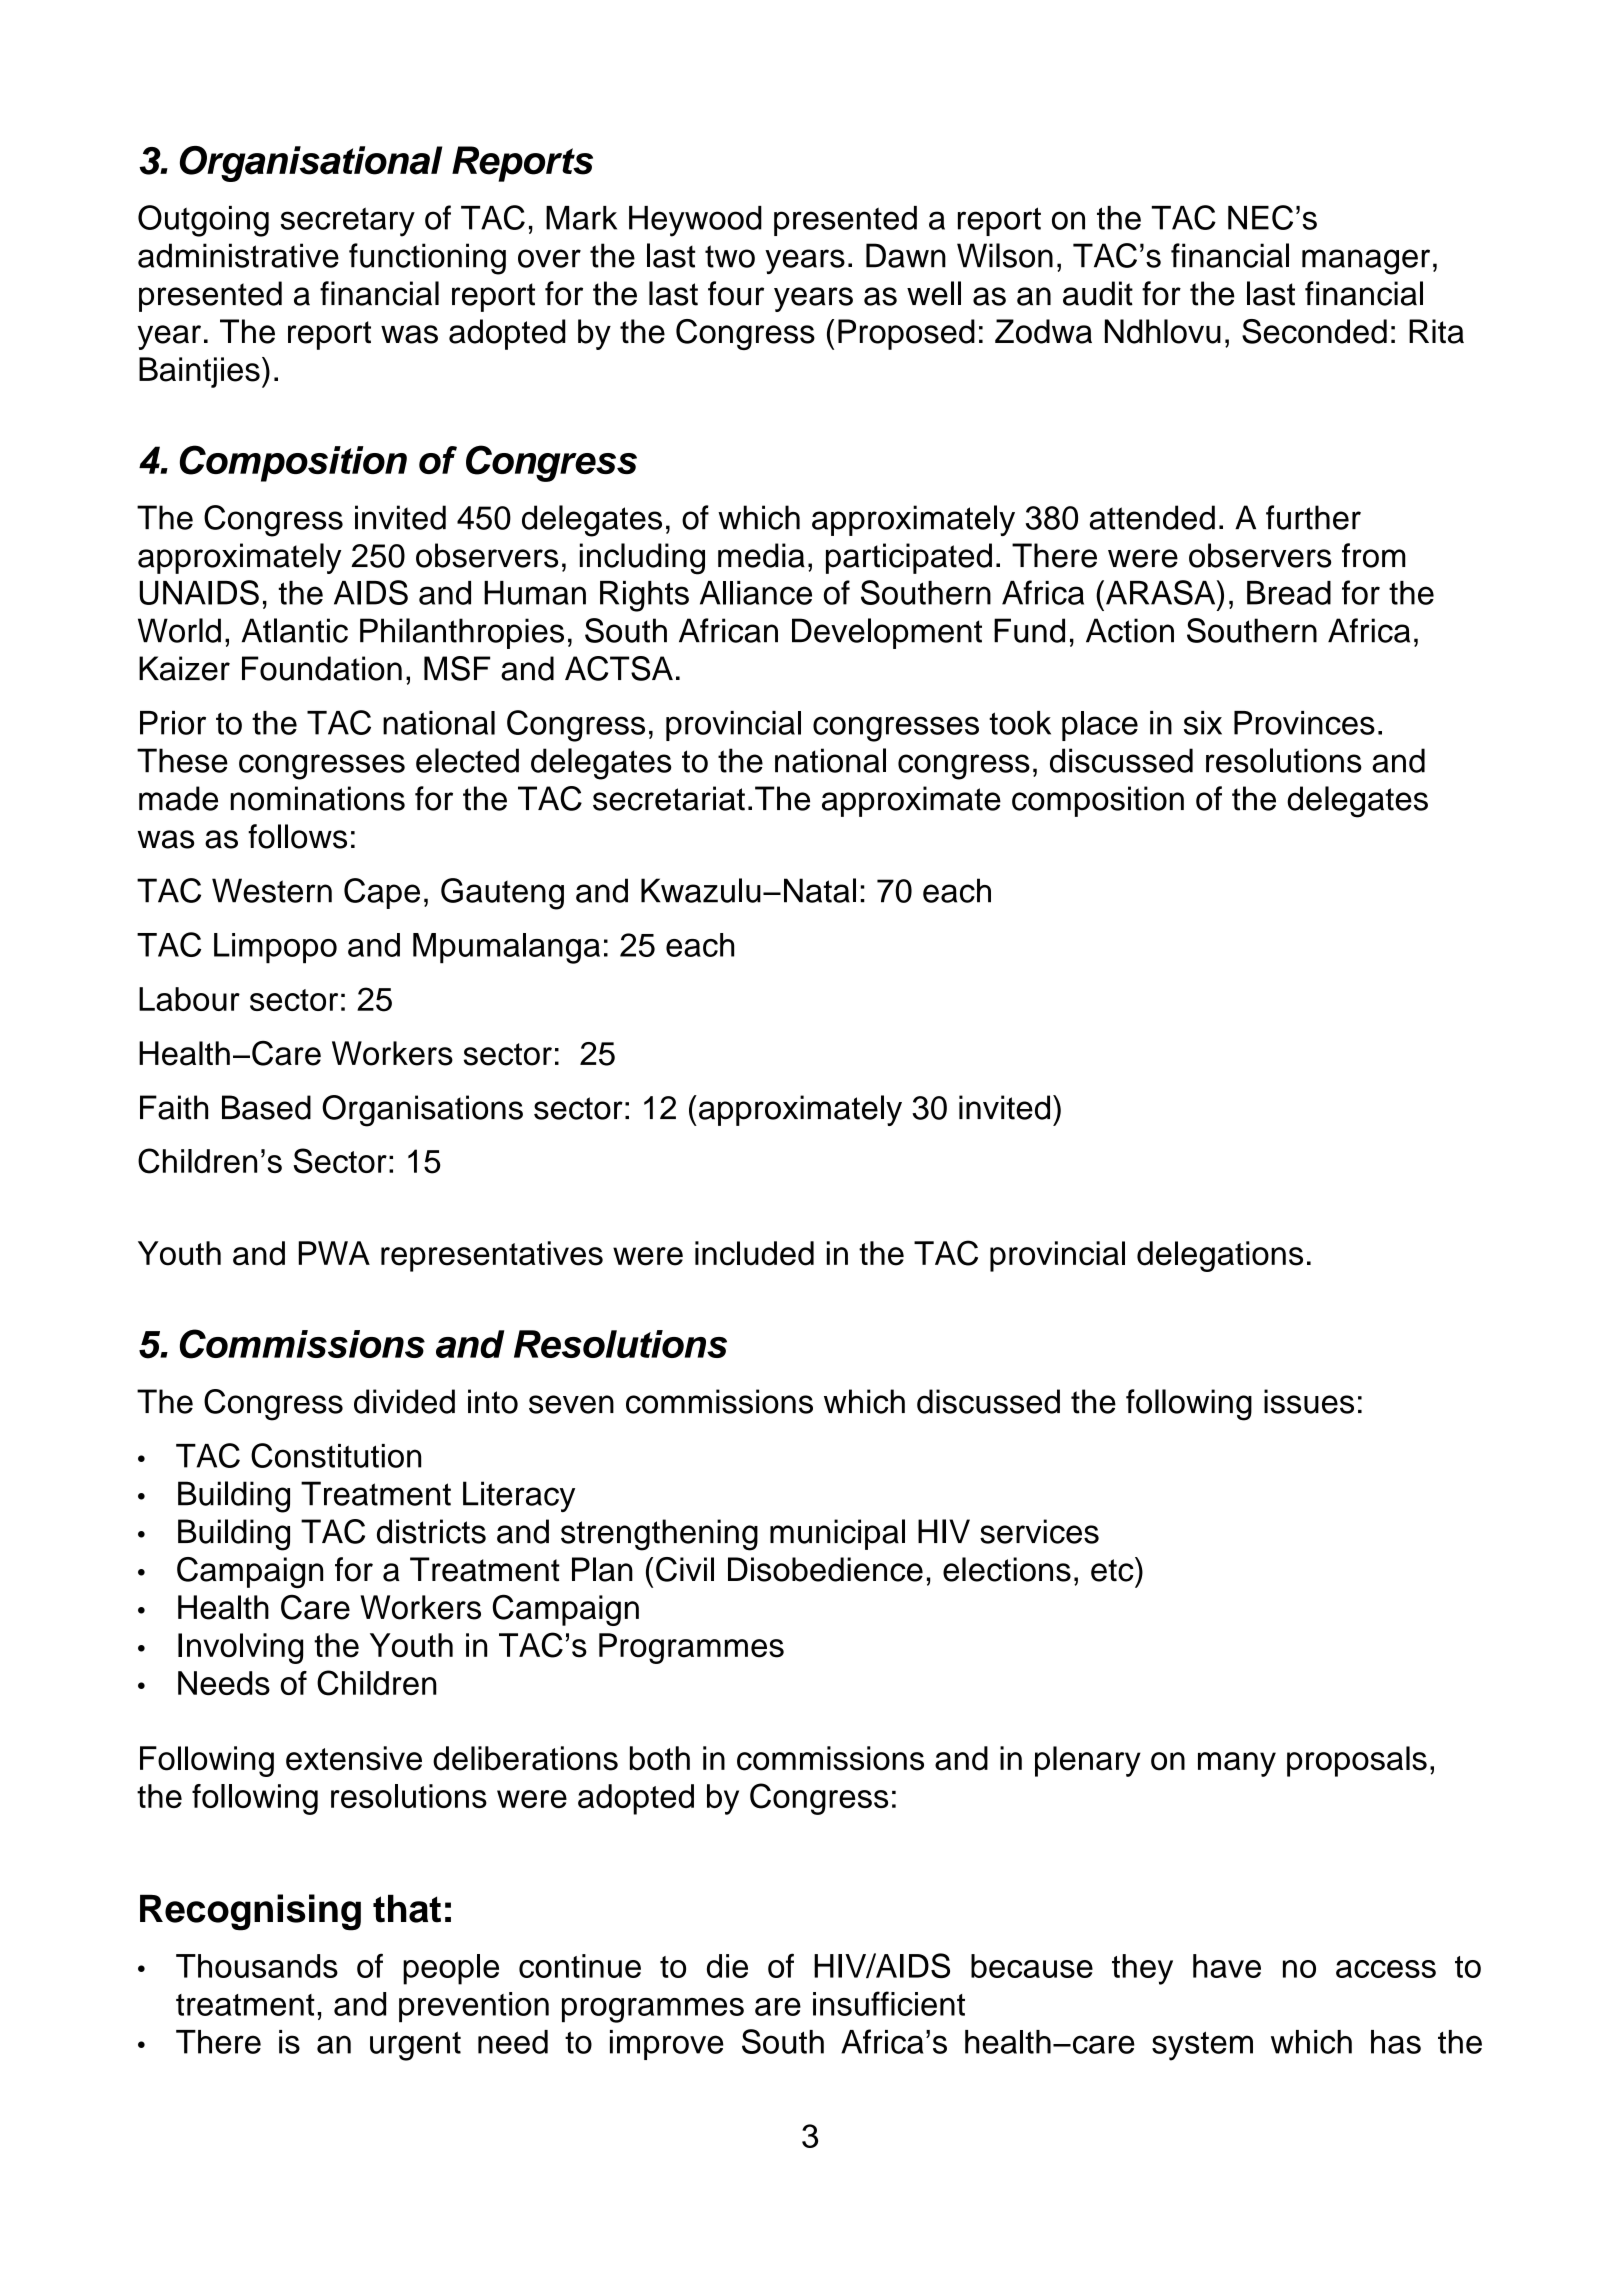 This document has width=1620, height=2292. What do you see at coordinates (348, 222) in the document?
I see `secretary` at bounding box center [348, 222].
